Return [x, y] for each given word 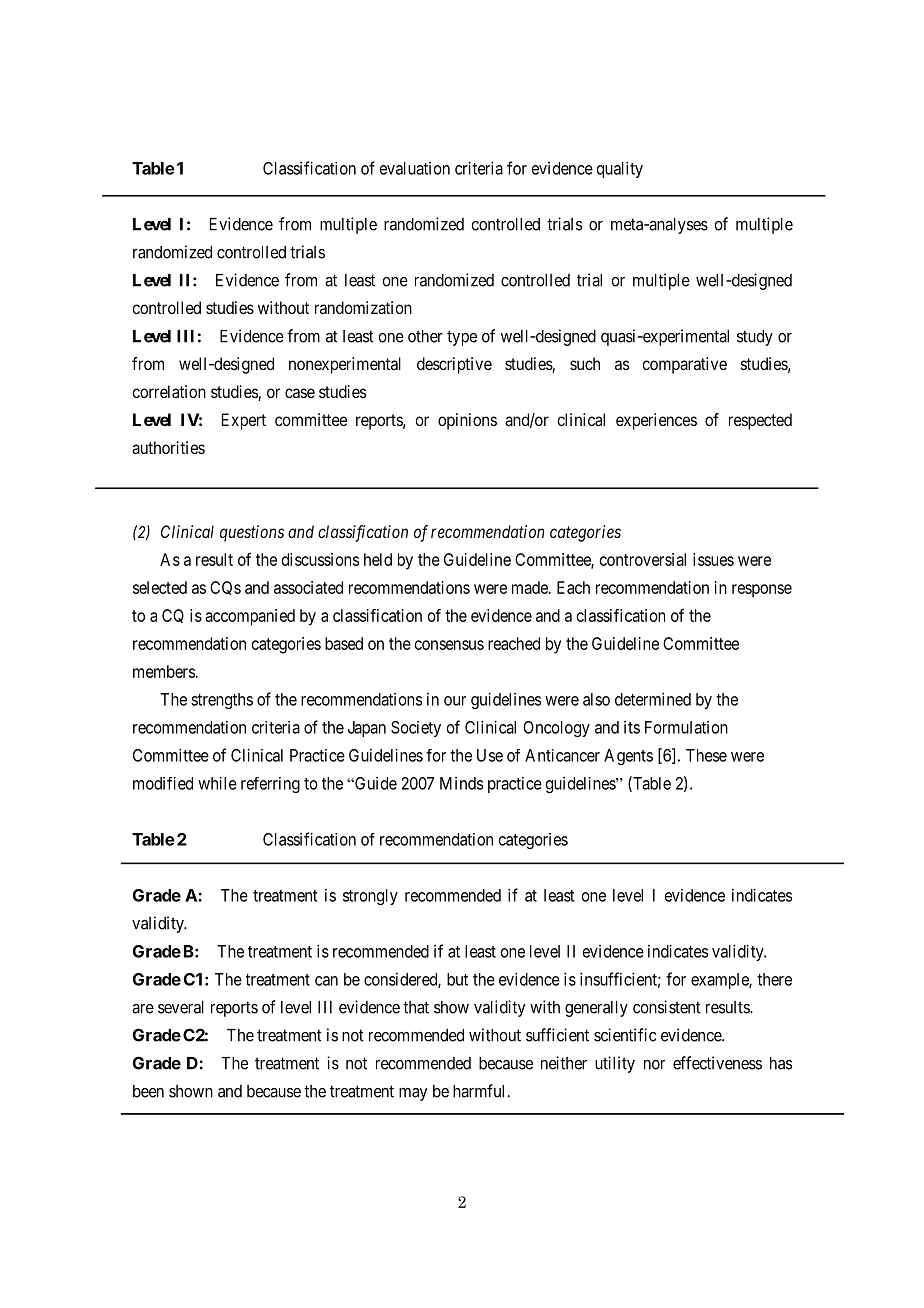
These [706, 755]
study [755, 338]
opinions [467, 421]
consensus [449, 645]
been [148, 1091]
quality [620, 169]
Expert [244, 421]
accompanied [250, 617]
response [762, 590]
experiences [656, 421]
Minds [461, 783]
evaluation [415, 168]
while [217, 783]
